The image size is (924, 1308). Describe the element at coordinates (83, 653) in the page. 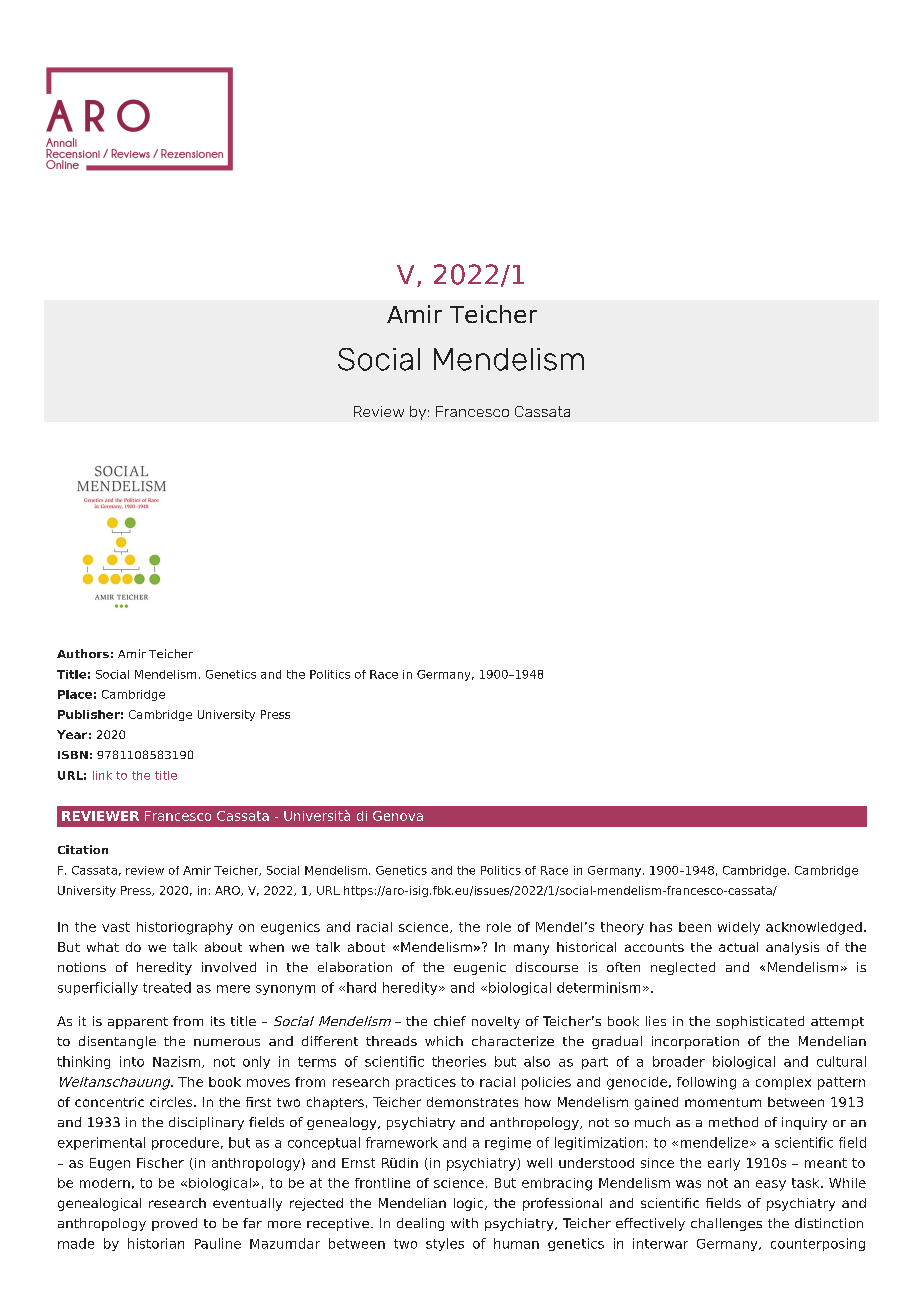

I see `Authors` at that location.
